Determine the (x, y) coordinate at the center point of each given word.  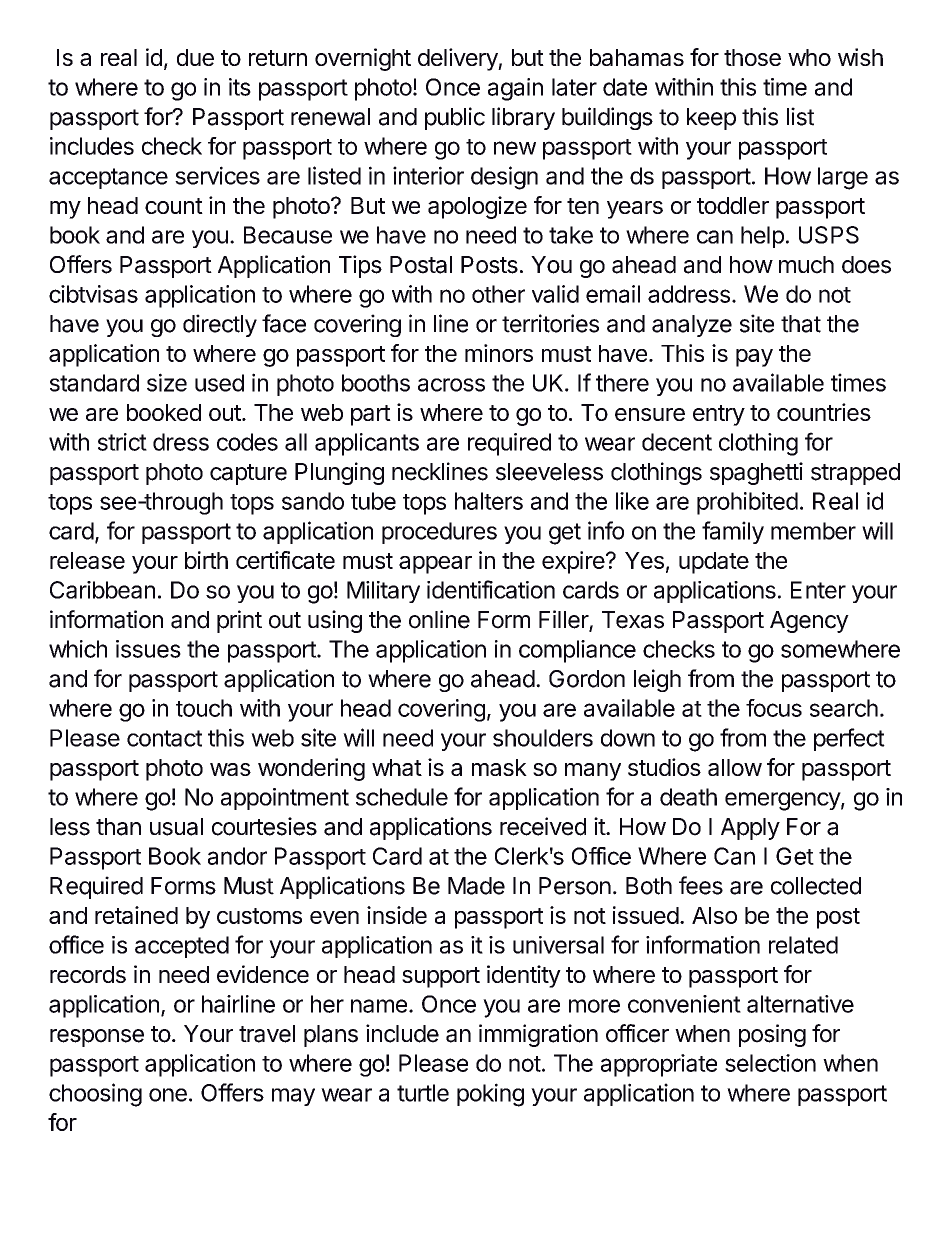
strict (122, 442)
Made (476, 886)
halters (489, 501)
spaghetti (756, 473)
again (515, 89)
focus (774, 708)
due (195, 57)
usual (176, 827)
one (168, 1095)
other (498, 294)
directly (220, 325)
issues (148, 649)
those (752, 57)
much (806, 265)
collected (816, 886)
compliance (577, 651)
